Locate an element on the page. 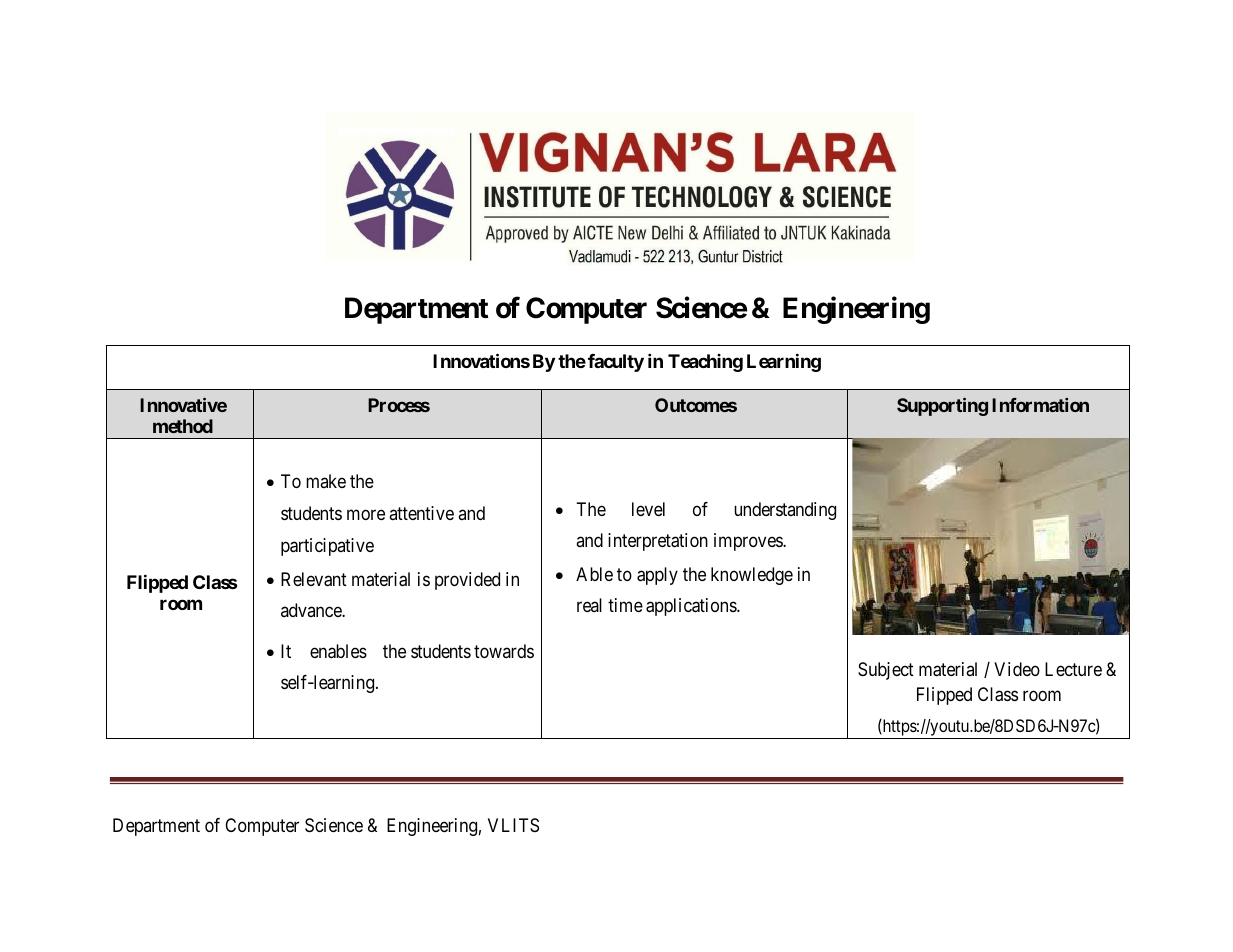 The height and width of the image is (952, 1233). towards is located at coordinates (504, 651).
